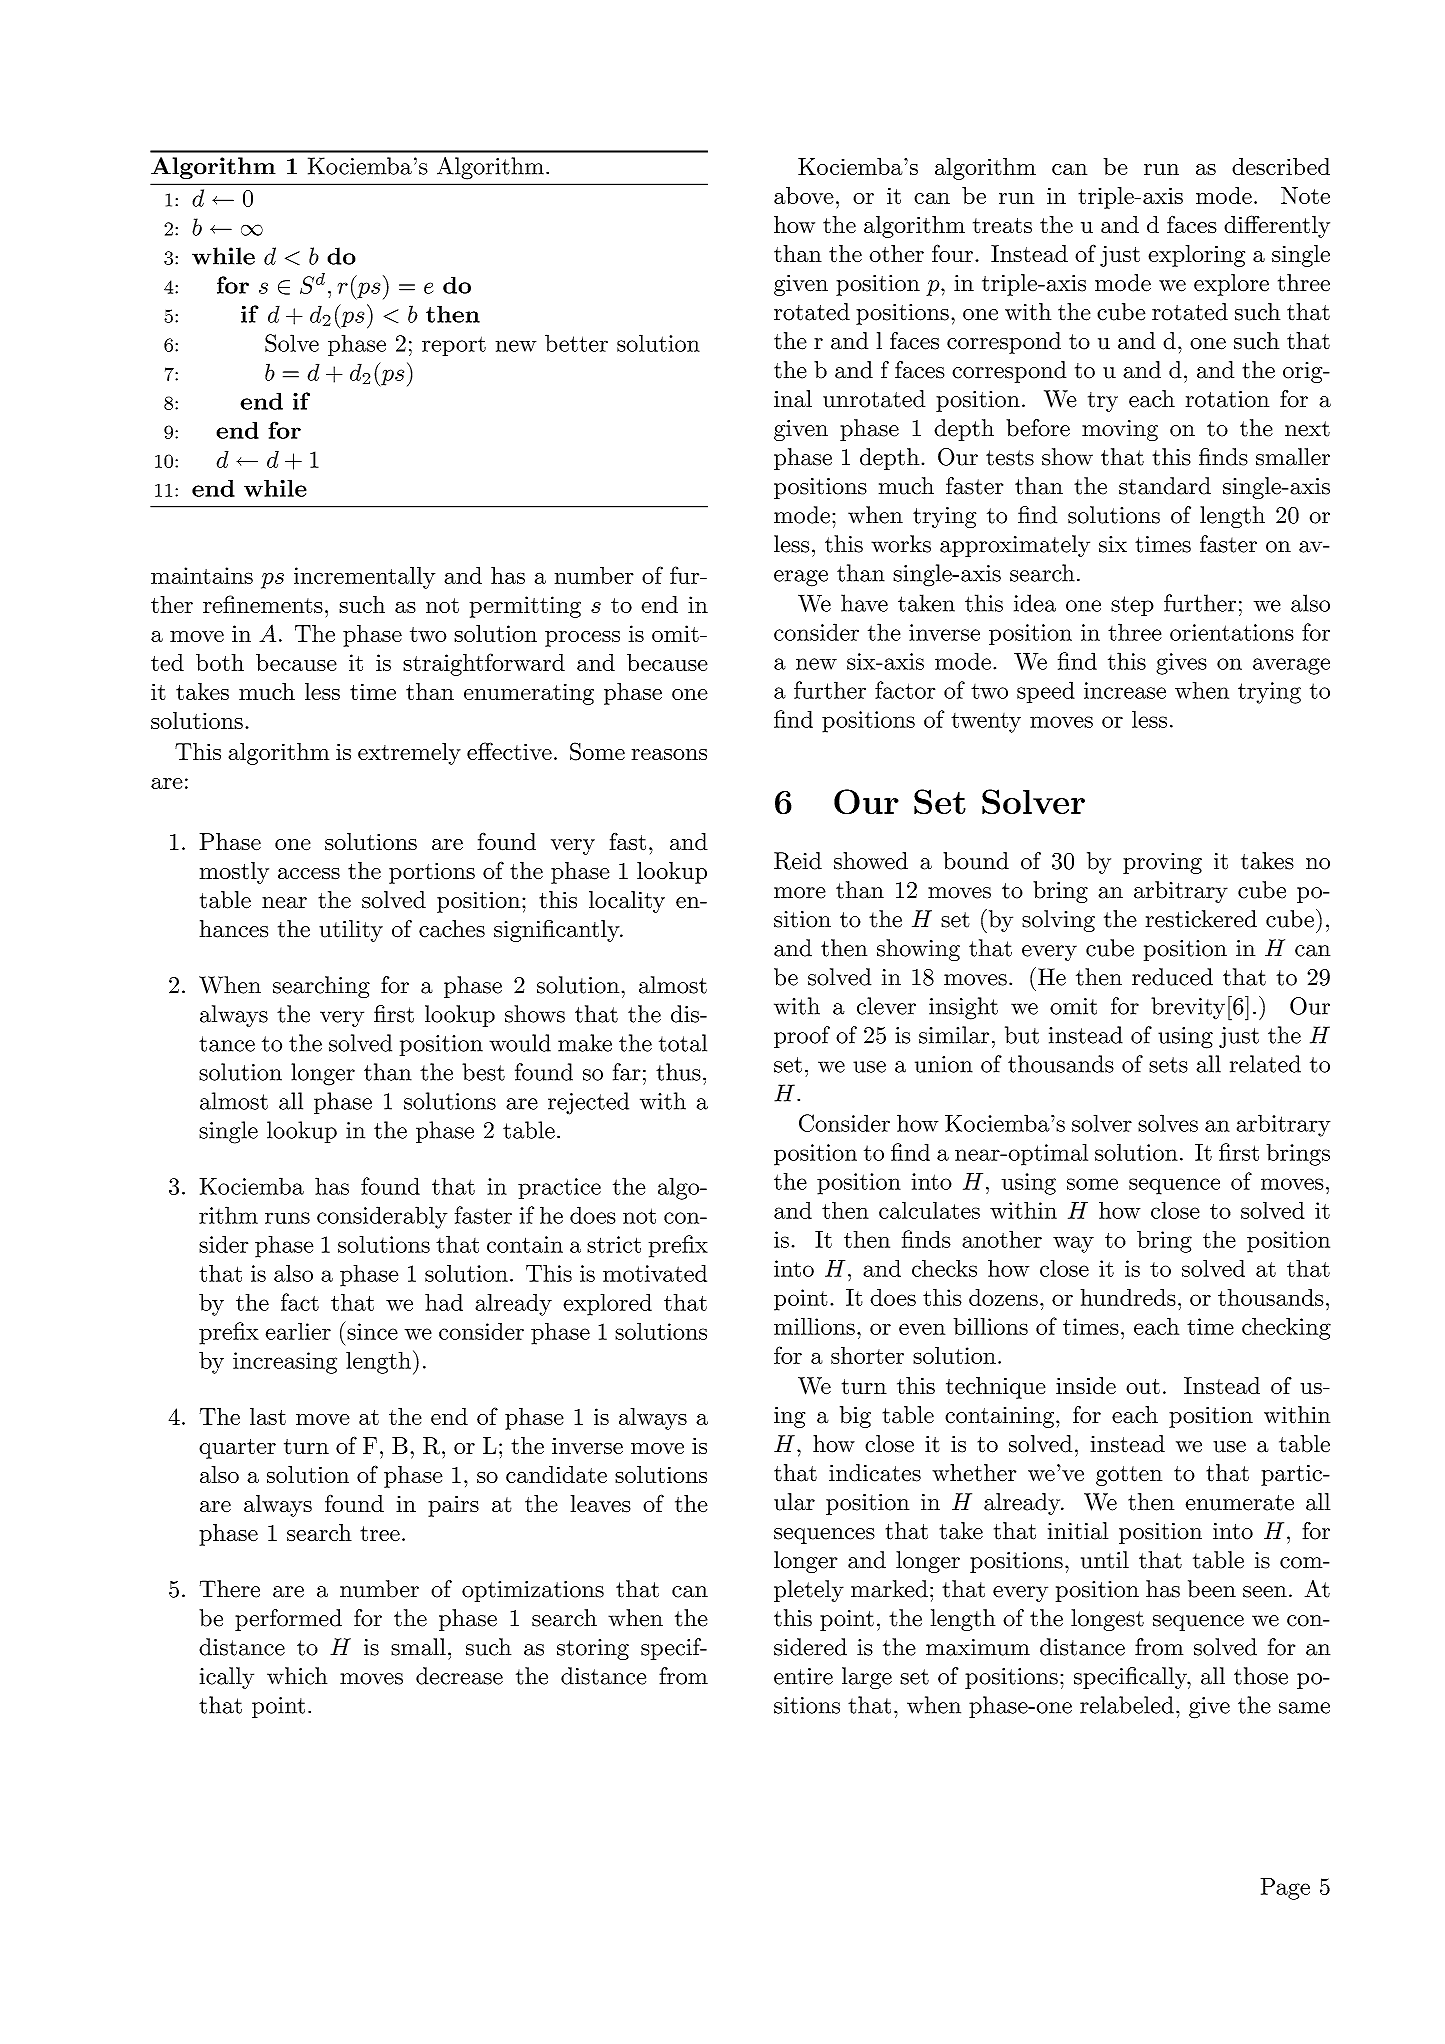  I want to click on proof, so click(802, 1037).
